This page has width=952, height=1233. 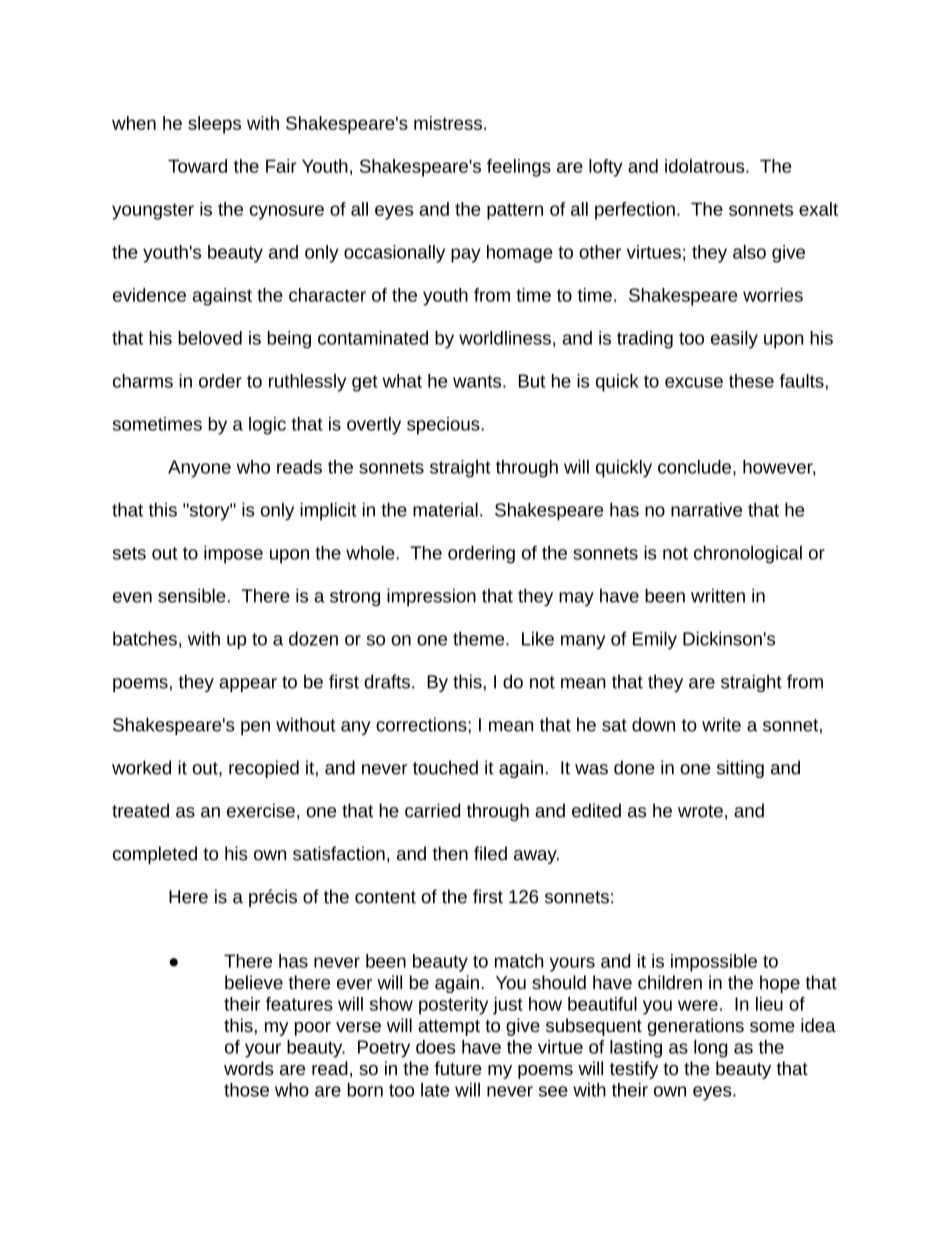 I want to click on idolatrous, so click(x=706, y=166).
